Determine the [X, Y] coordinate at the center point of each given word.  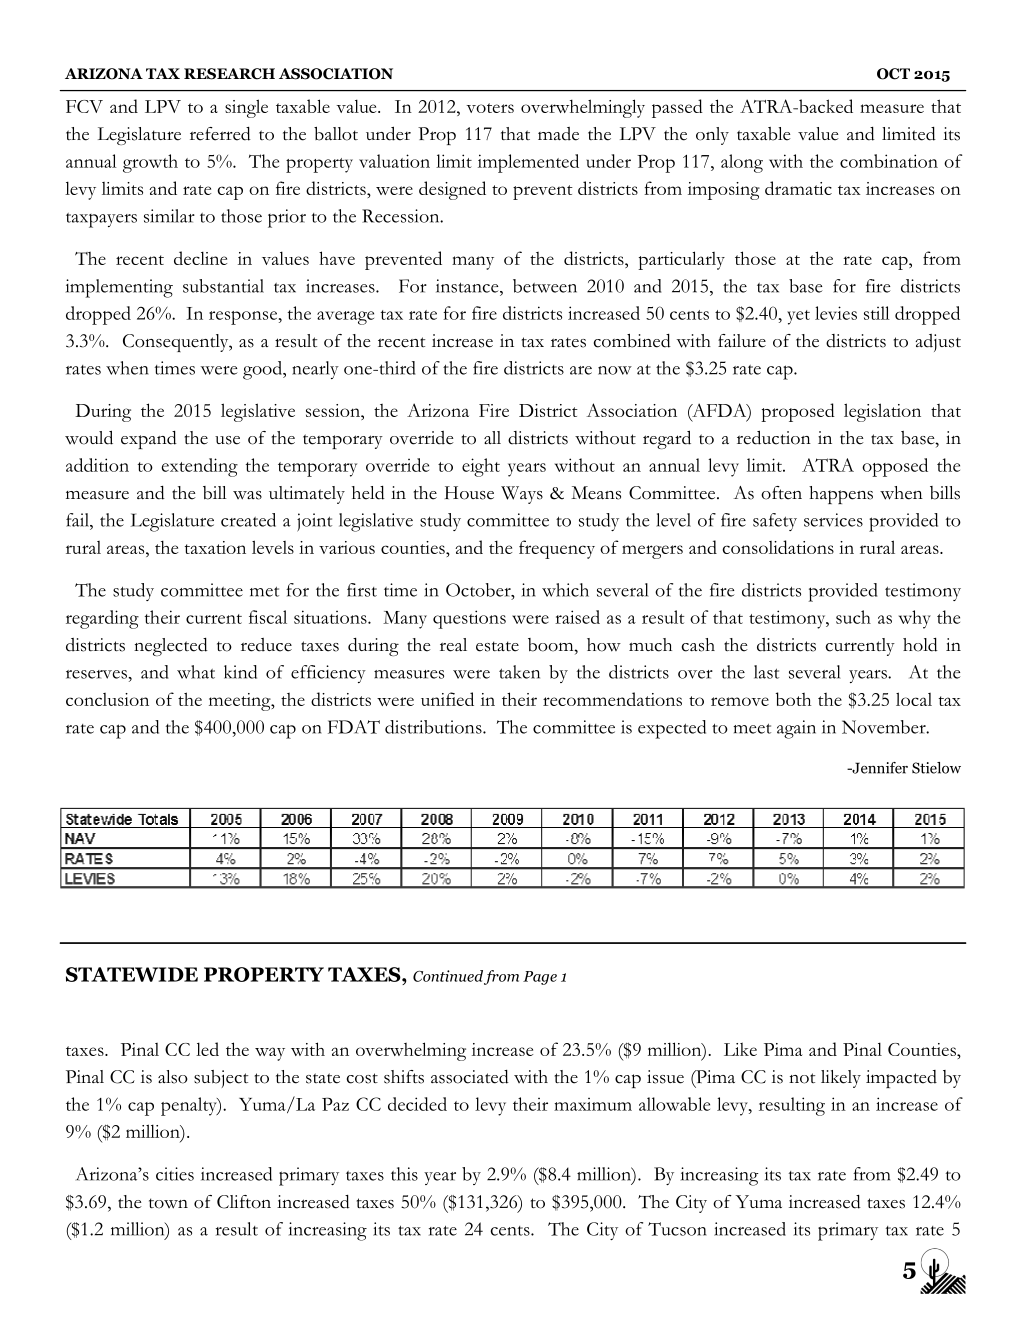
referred [220, 134]
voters [490, 108]
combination [889, 161]
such [853, 617]
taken [519, 672]
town [168, 1203]
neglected [171, 647]
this [404, 1174]
